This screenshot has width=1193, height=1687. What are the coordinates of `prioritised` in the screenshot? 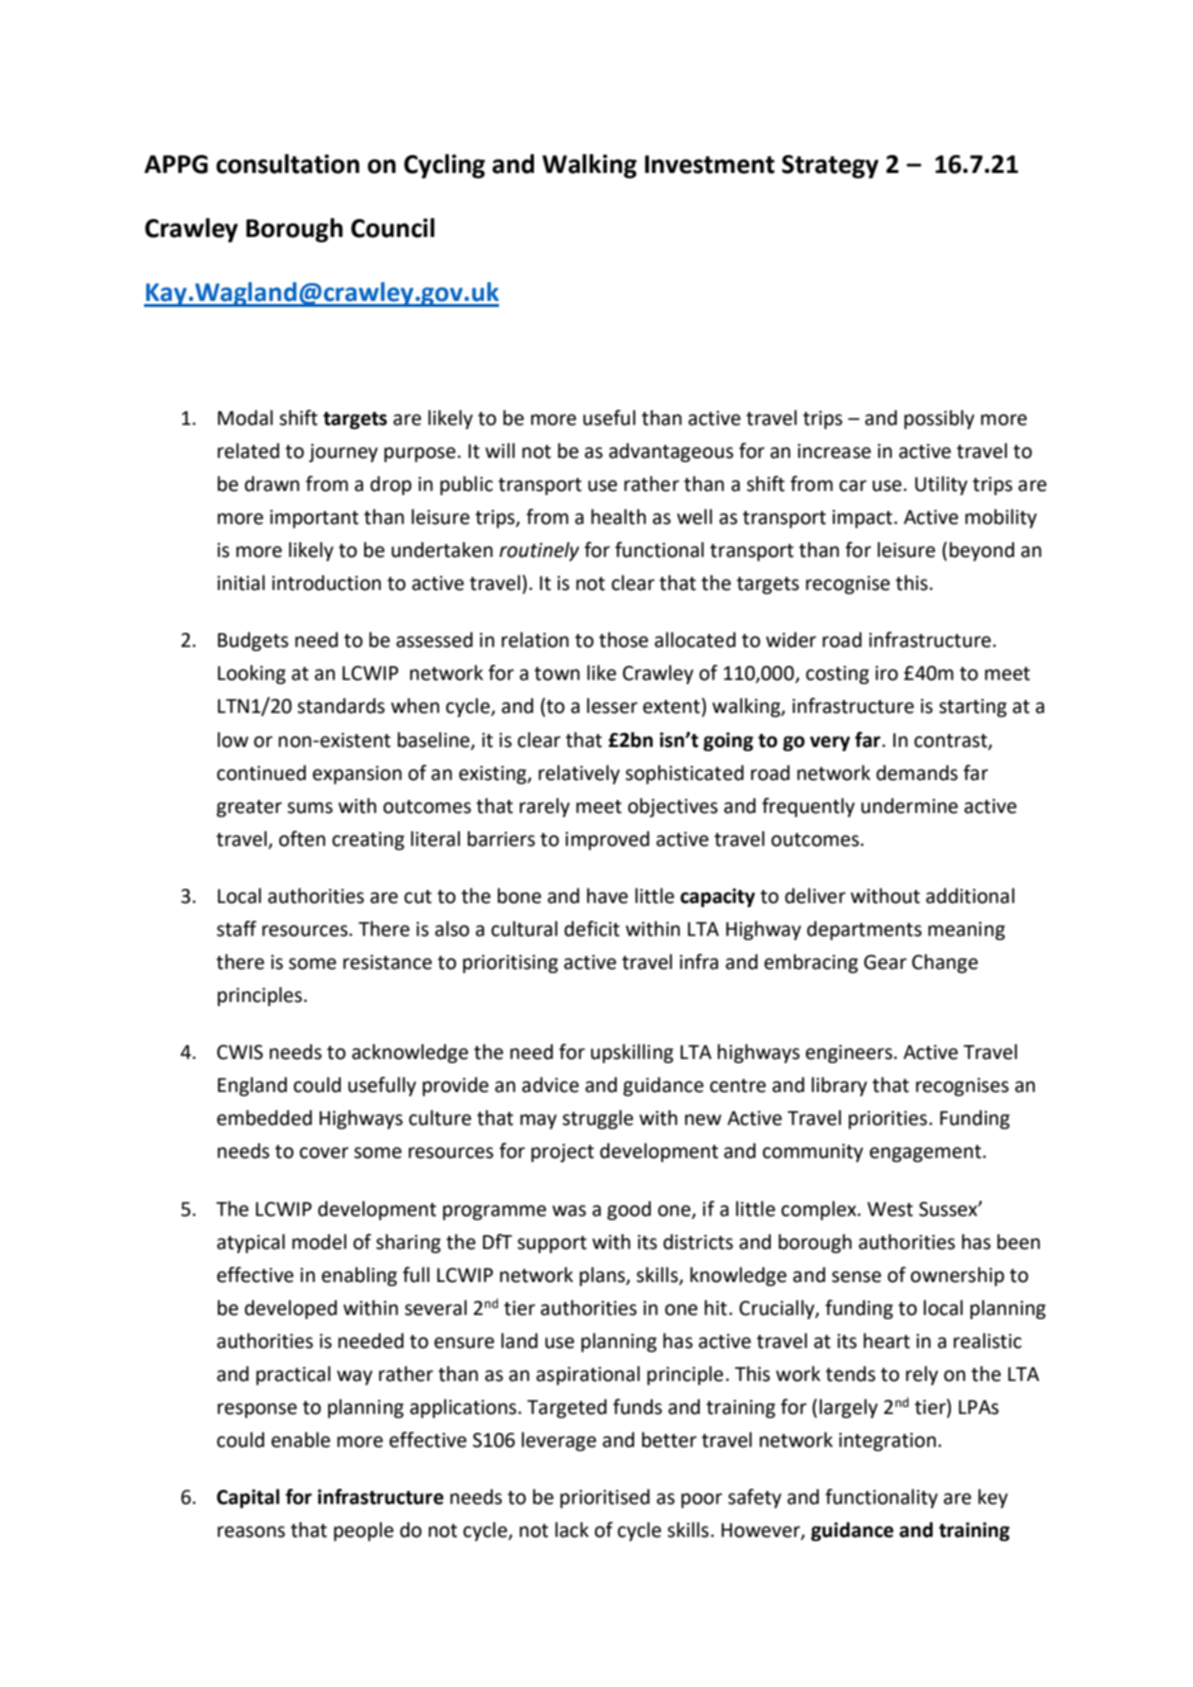 It's located at (605, 1498).
